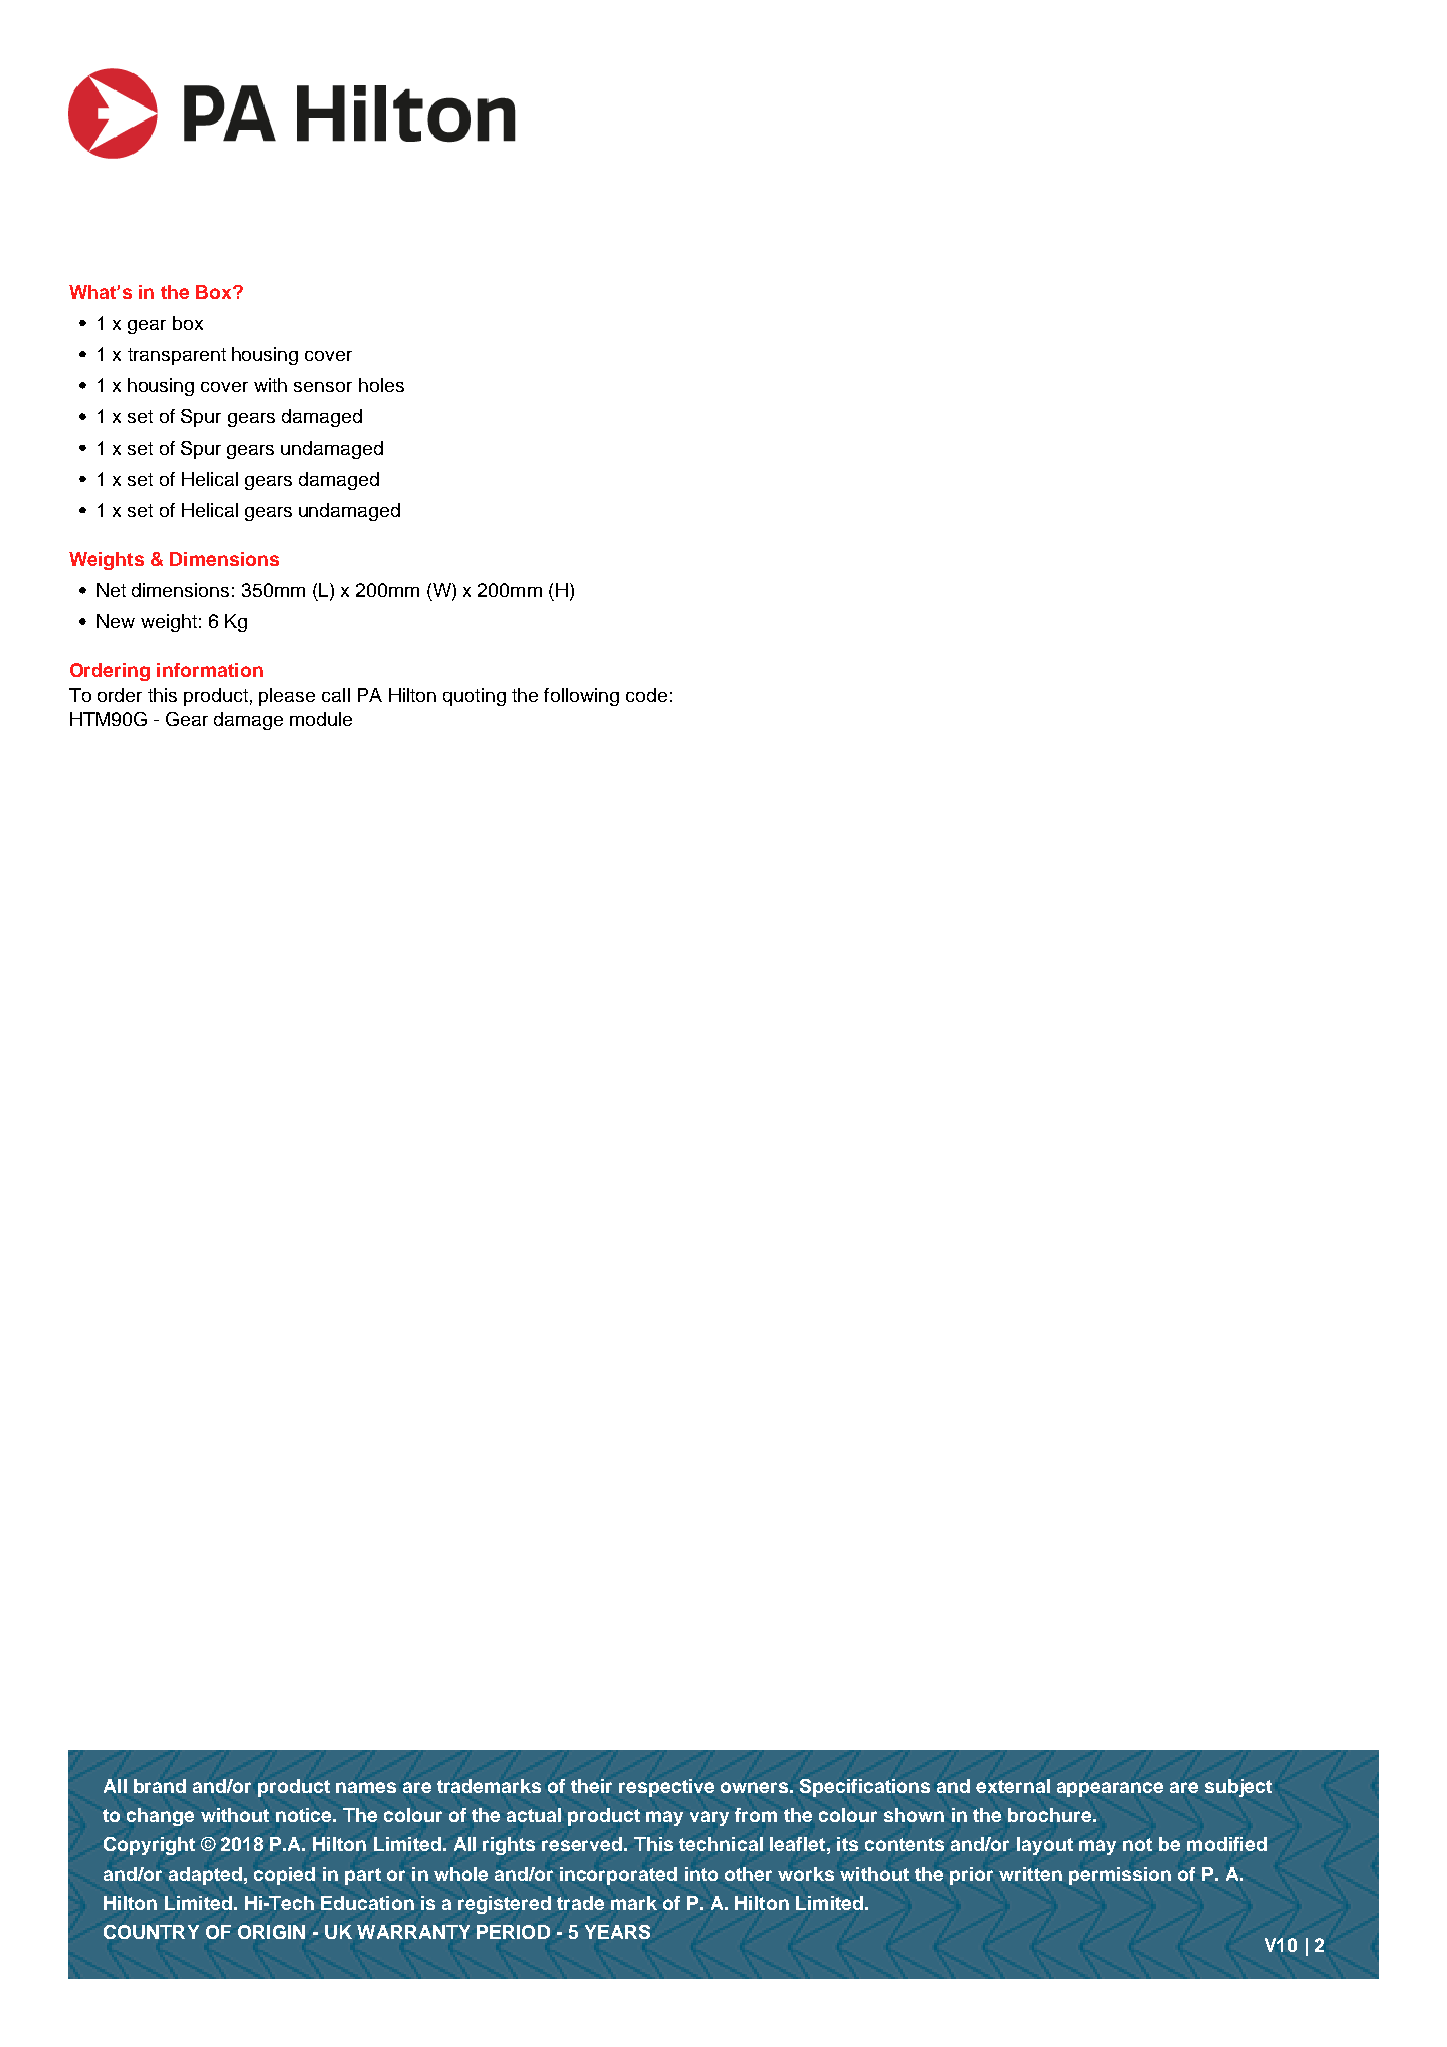  Describe the element at coordinates (323, 387) in the screenshot. I see `sensor` at that location.
